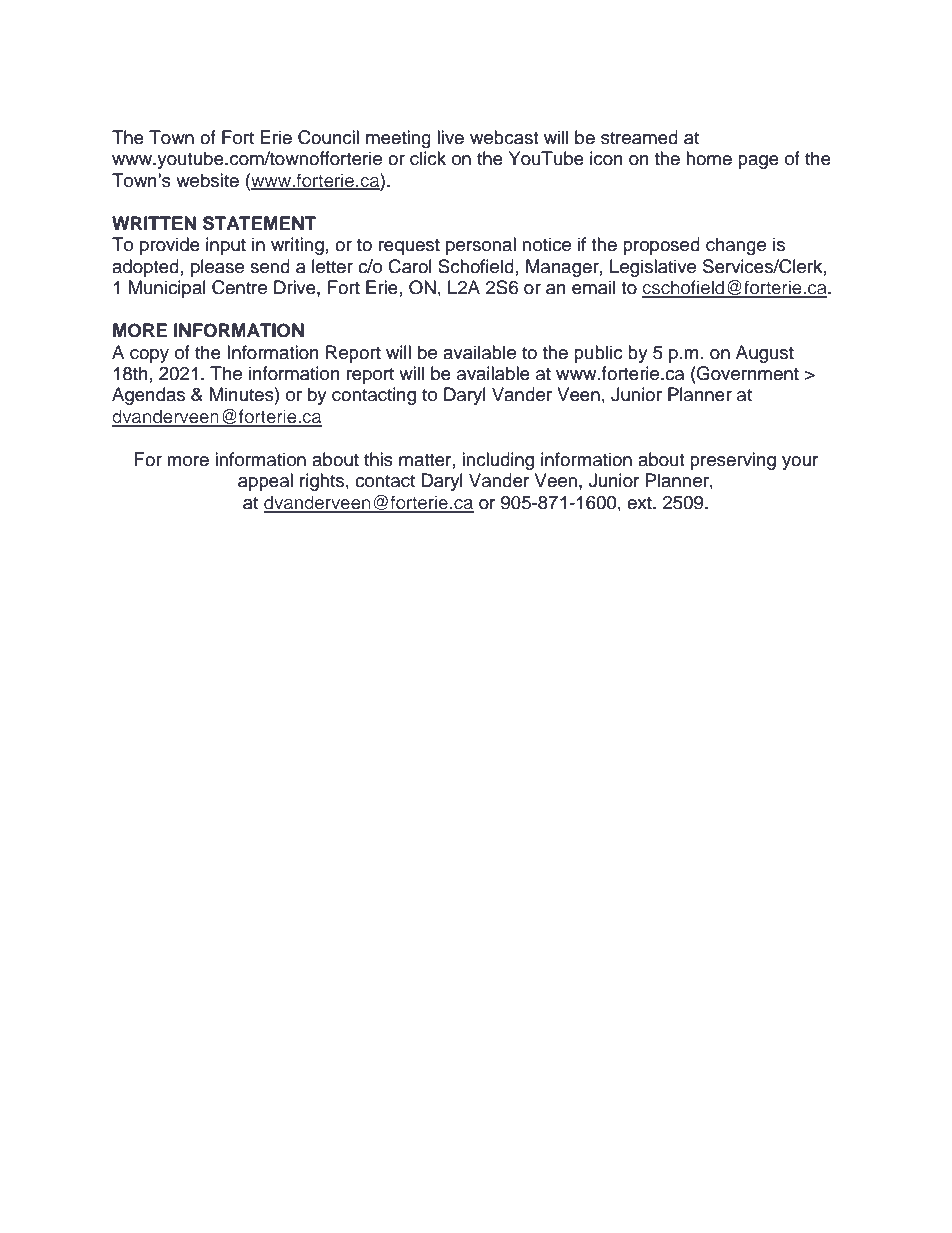 This document has height=1233, width=952. I want to click on appeal, so click(265, 482).
